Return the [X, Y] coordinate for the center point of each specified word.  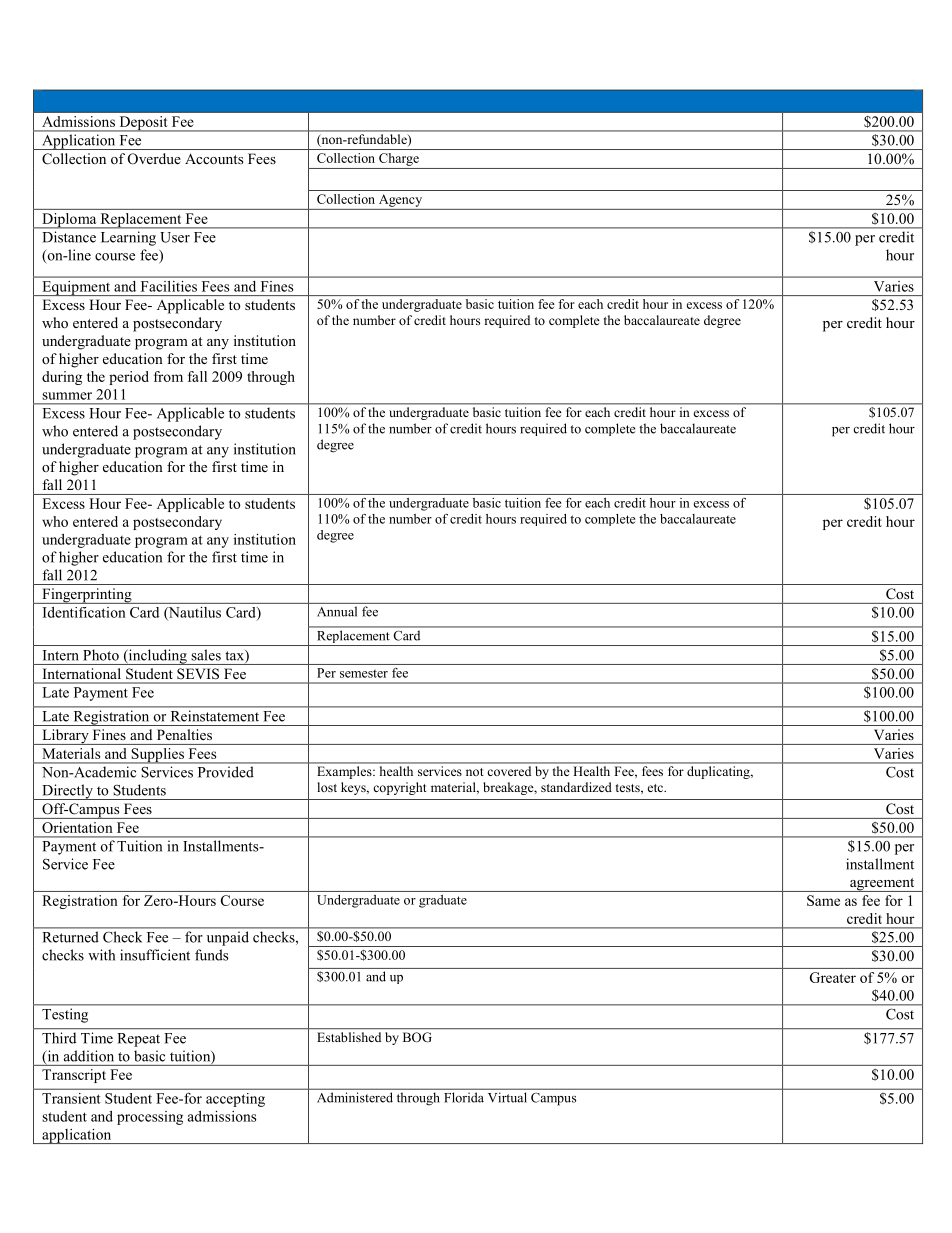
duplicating [719, 772]
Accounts [214, 158]
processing [150, 1118]
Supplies [157, 756]
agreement [882, 885]
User [175, 237]
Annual [337, 611]
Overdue [154, 159]
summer [67, 396]
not [475, 772]
